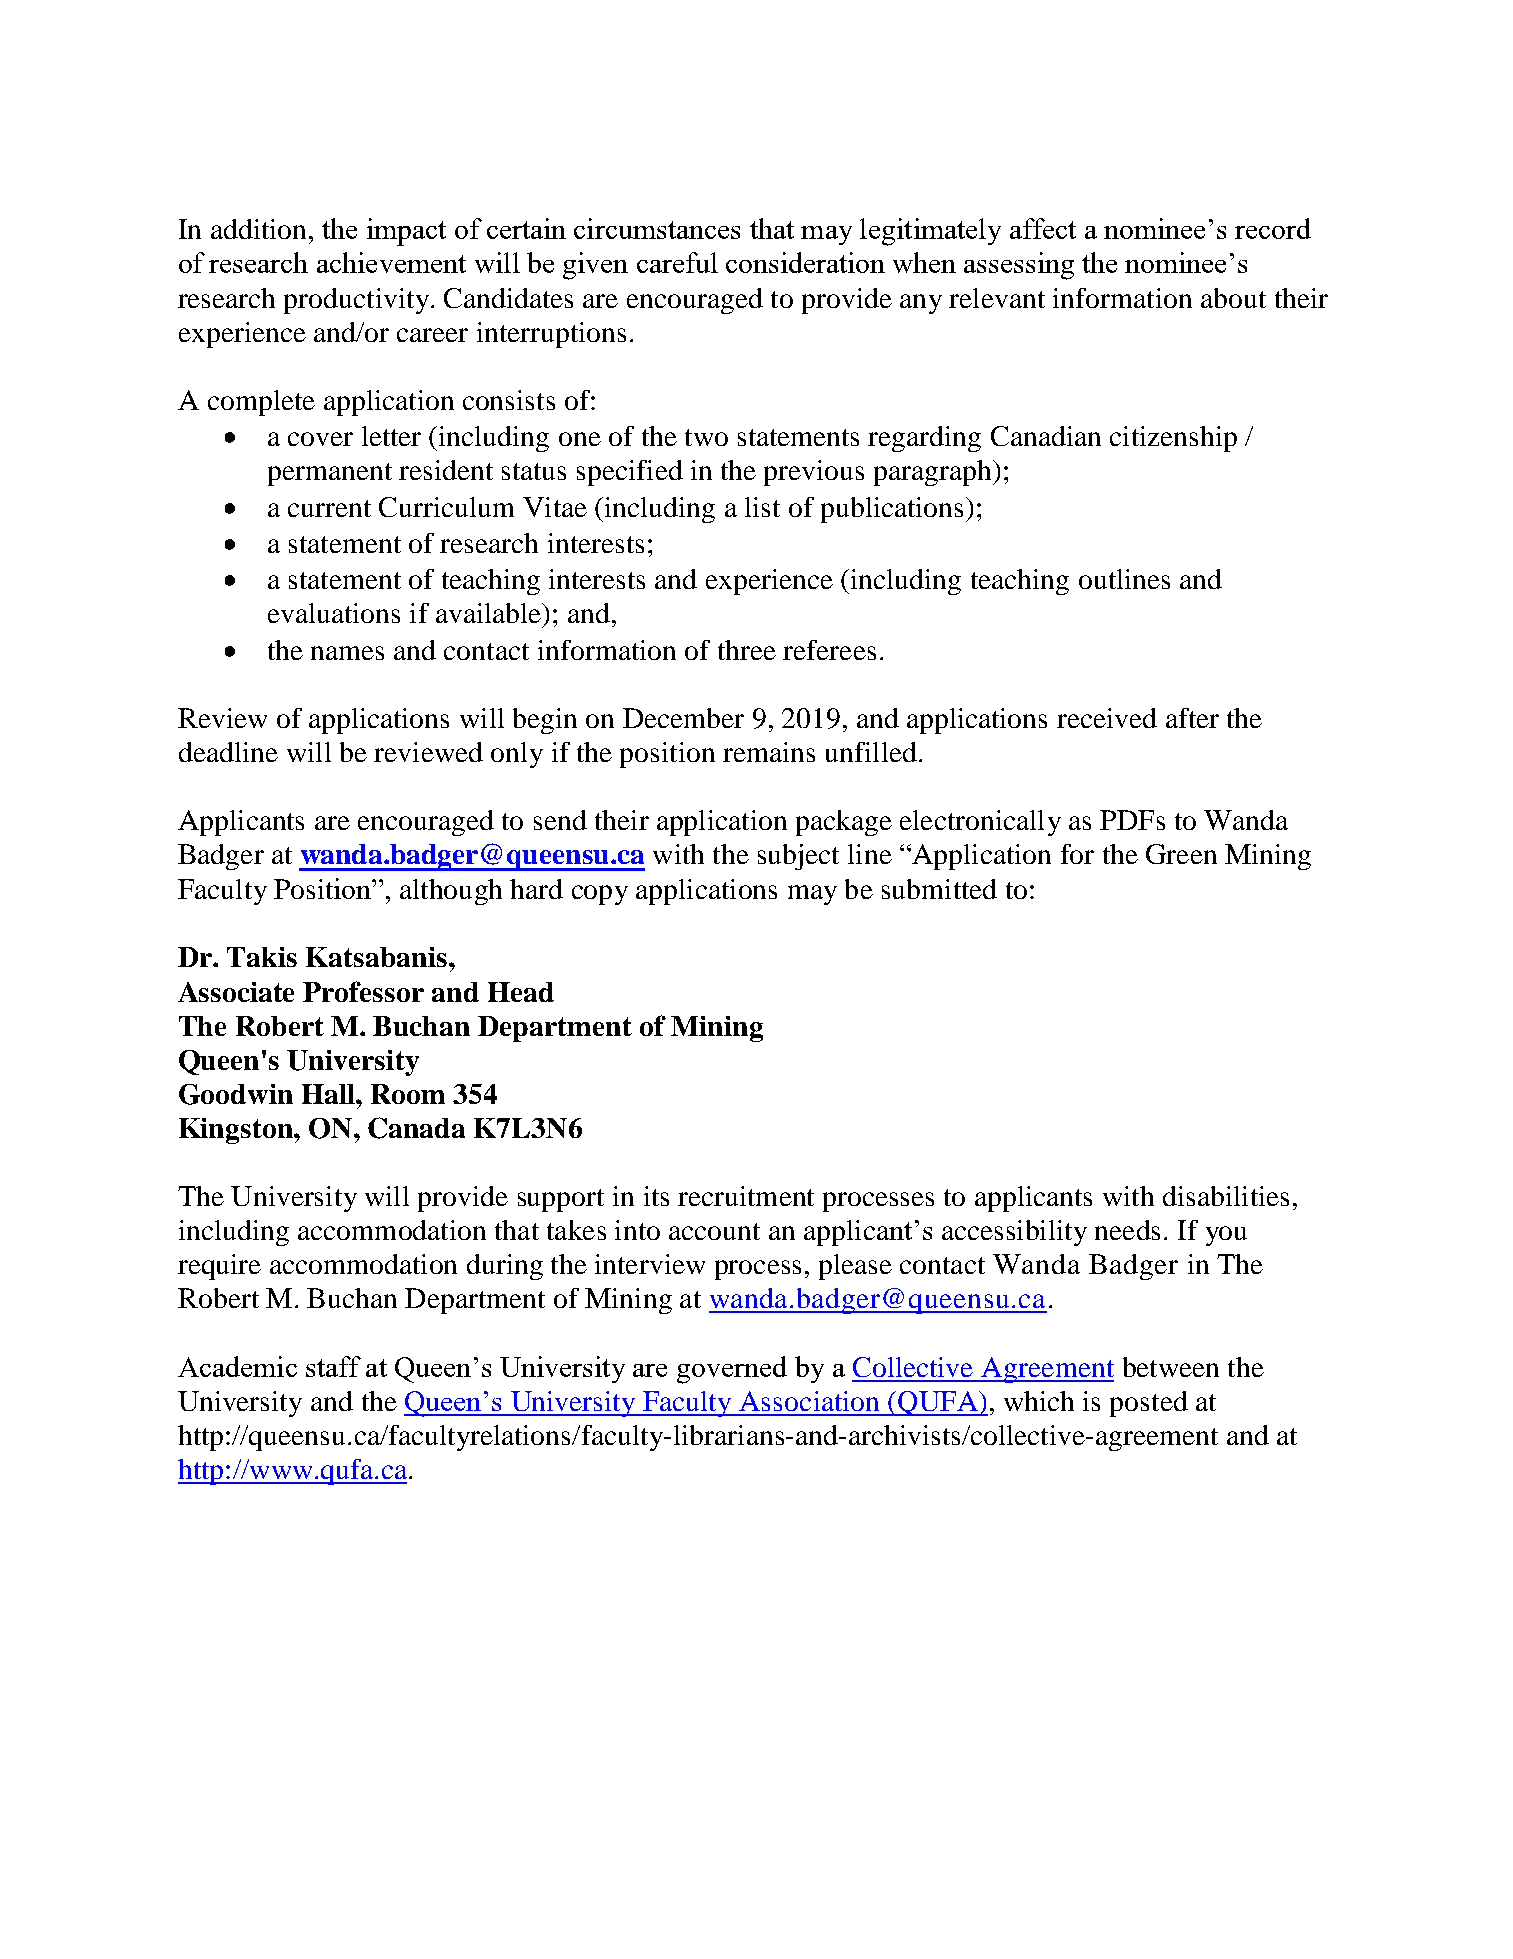 Image resolution: width=1513 pixels, height=1959 pixels. What do you see at coordinates (363, 991) in the screenshot?
I see `Professor` at bounding box center [363, 991].
